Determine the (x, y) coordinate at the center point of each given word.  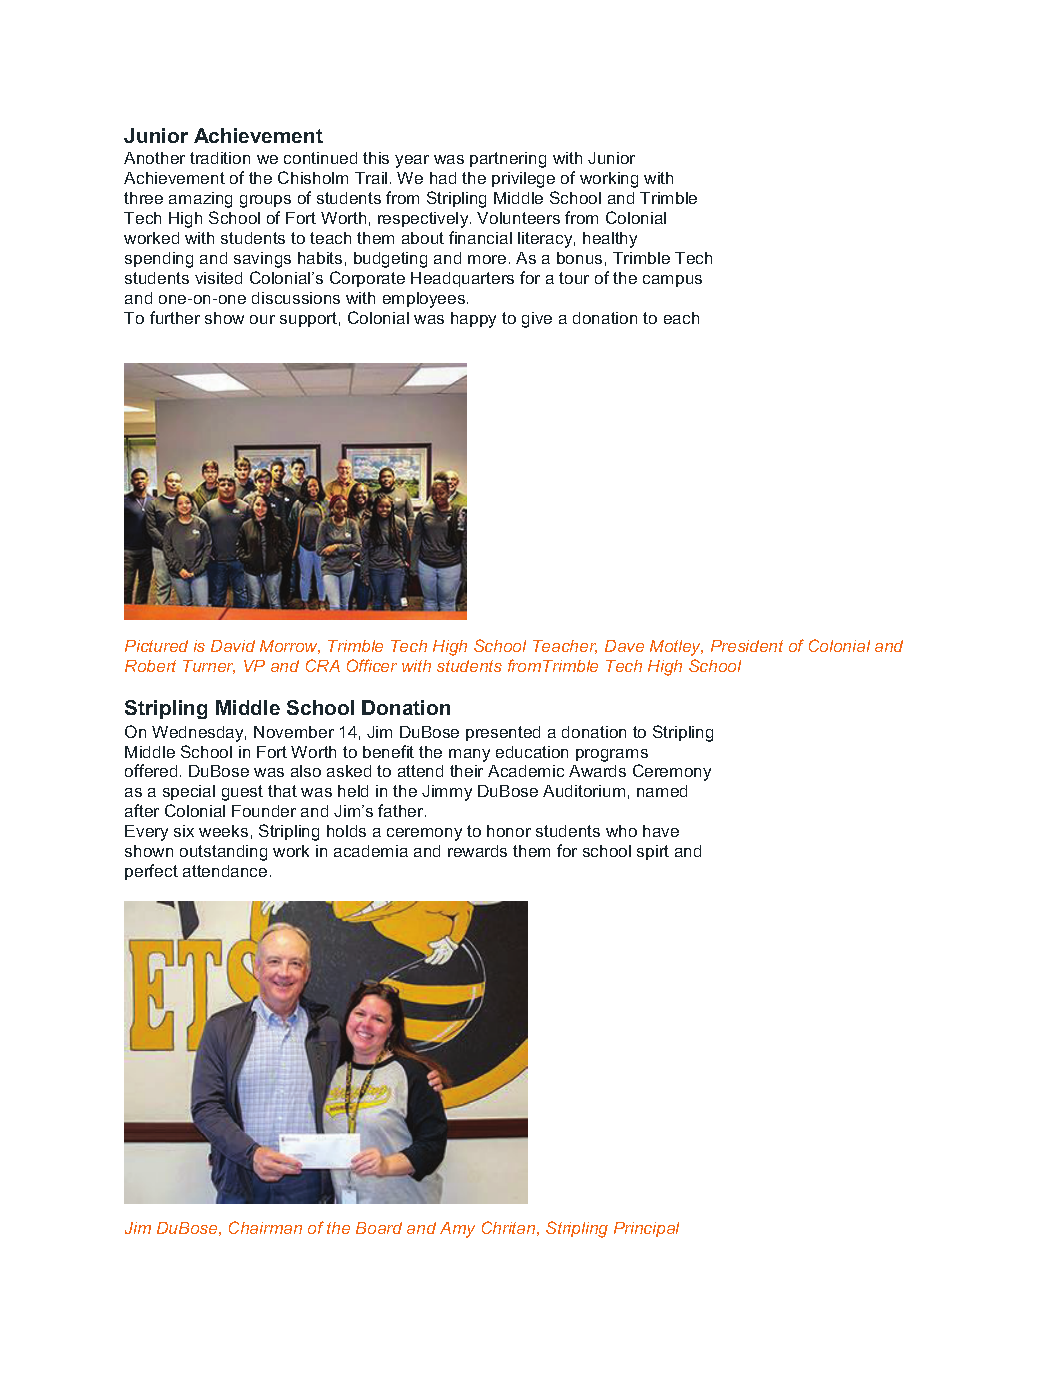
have (661, 831)
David (233, 646)
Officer (372, 665)
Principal (646, 1229)
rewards (477, 851)
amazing (200, 200)
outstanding (223, 853)
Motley (676, 648)
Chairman (265, 1227)
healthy (610, 240)
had (443, 178)
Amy (457, 1230)
